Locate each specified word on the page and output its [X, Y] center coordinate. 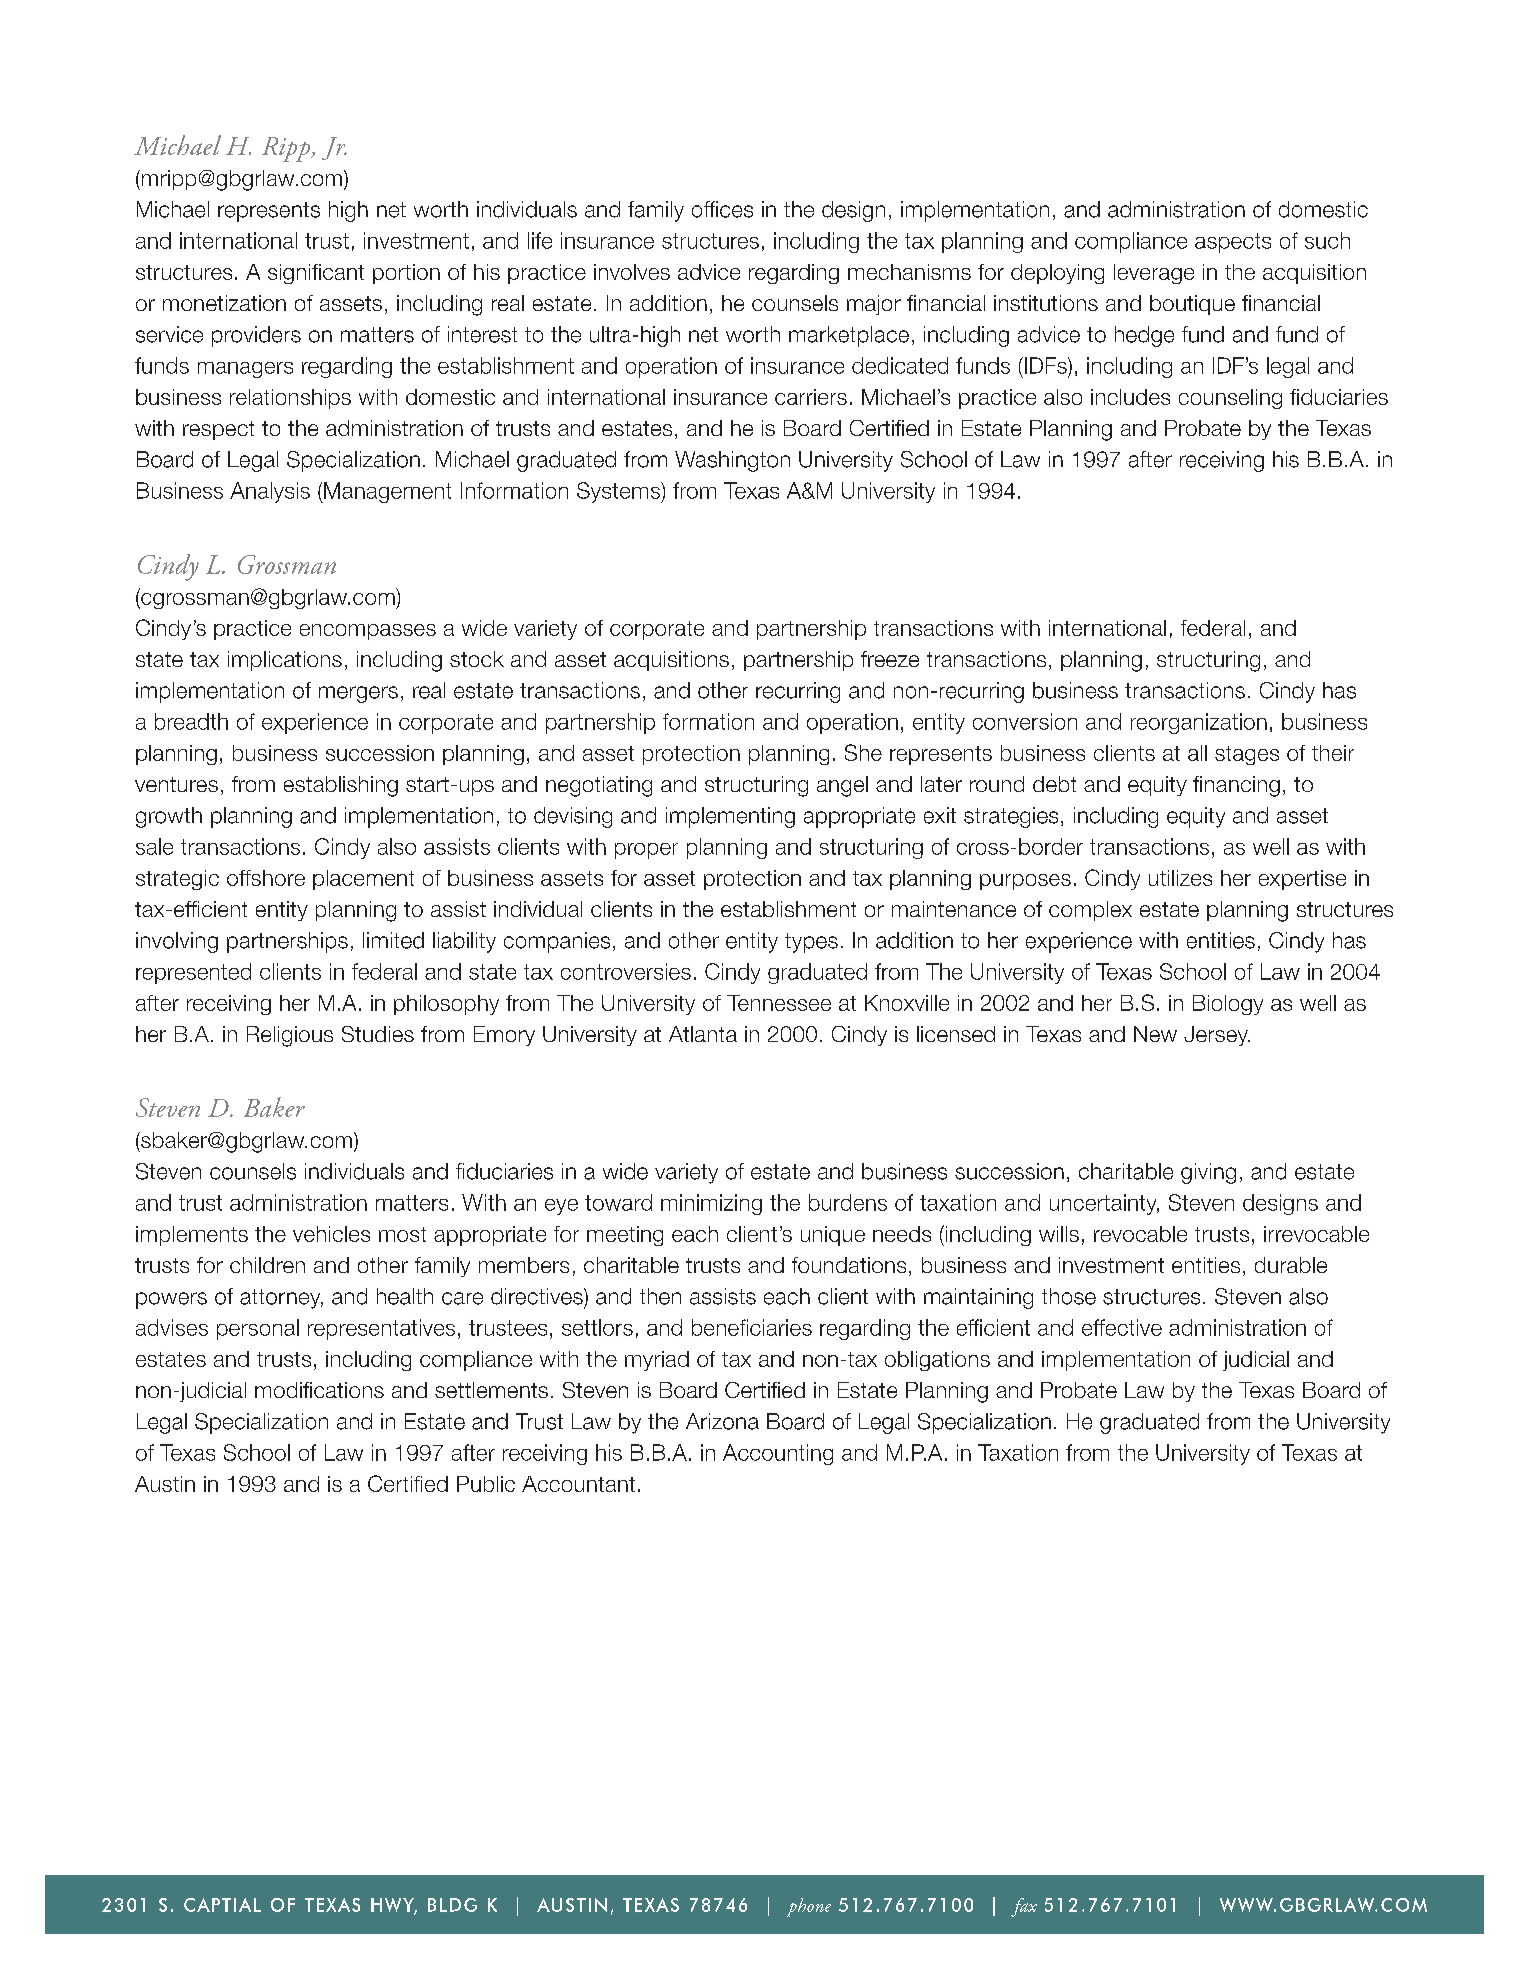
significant [316, 274]
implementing [730, 817]
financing [1236, 786]
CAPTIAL [222, 1905]
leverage [1154, 274]
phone [809, 1907]
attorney [281, 1299]
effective [1122, 1327]
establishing [341, 786]
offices [722, 209]
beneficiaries [752, 1327]
